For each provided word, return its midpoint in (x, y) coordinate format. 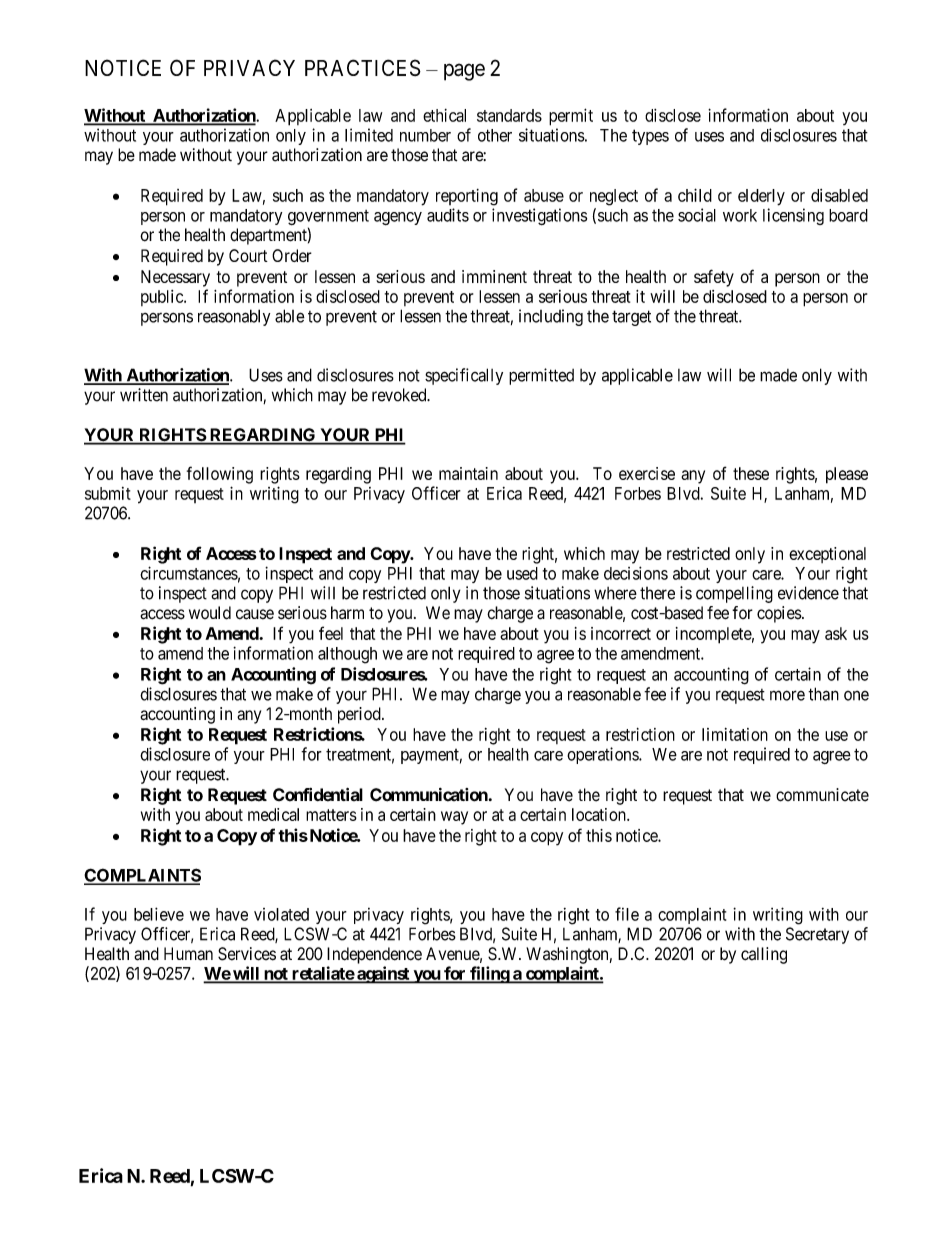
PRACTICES (363, 67)
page (464, 72)
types (650, 137)
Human (188, 954)
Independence (374, 955)
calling (764, 955)
